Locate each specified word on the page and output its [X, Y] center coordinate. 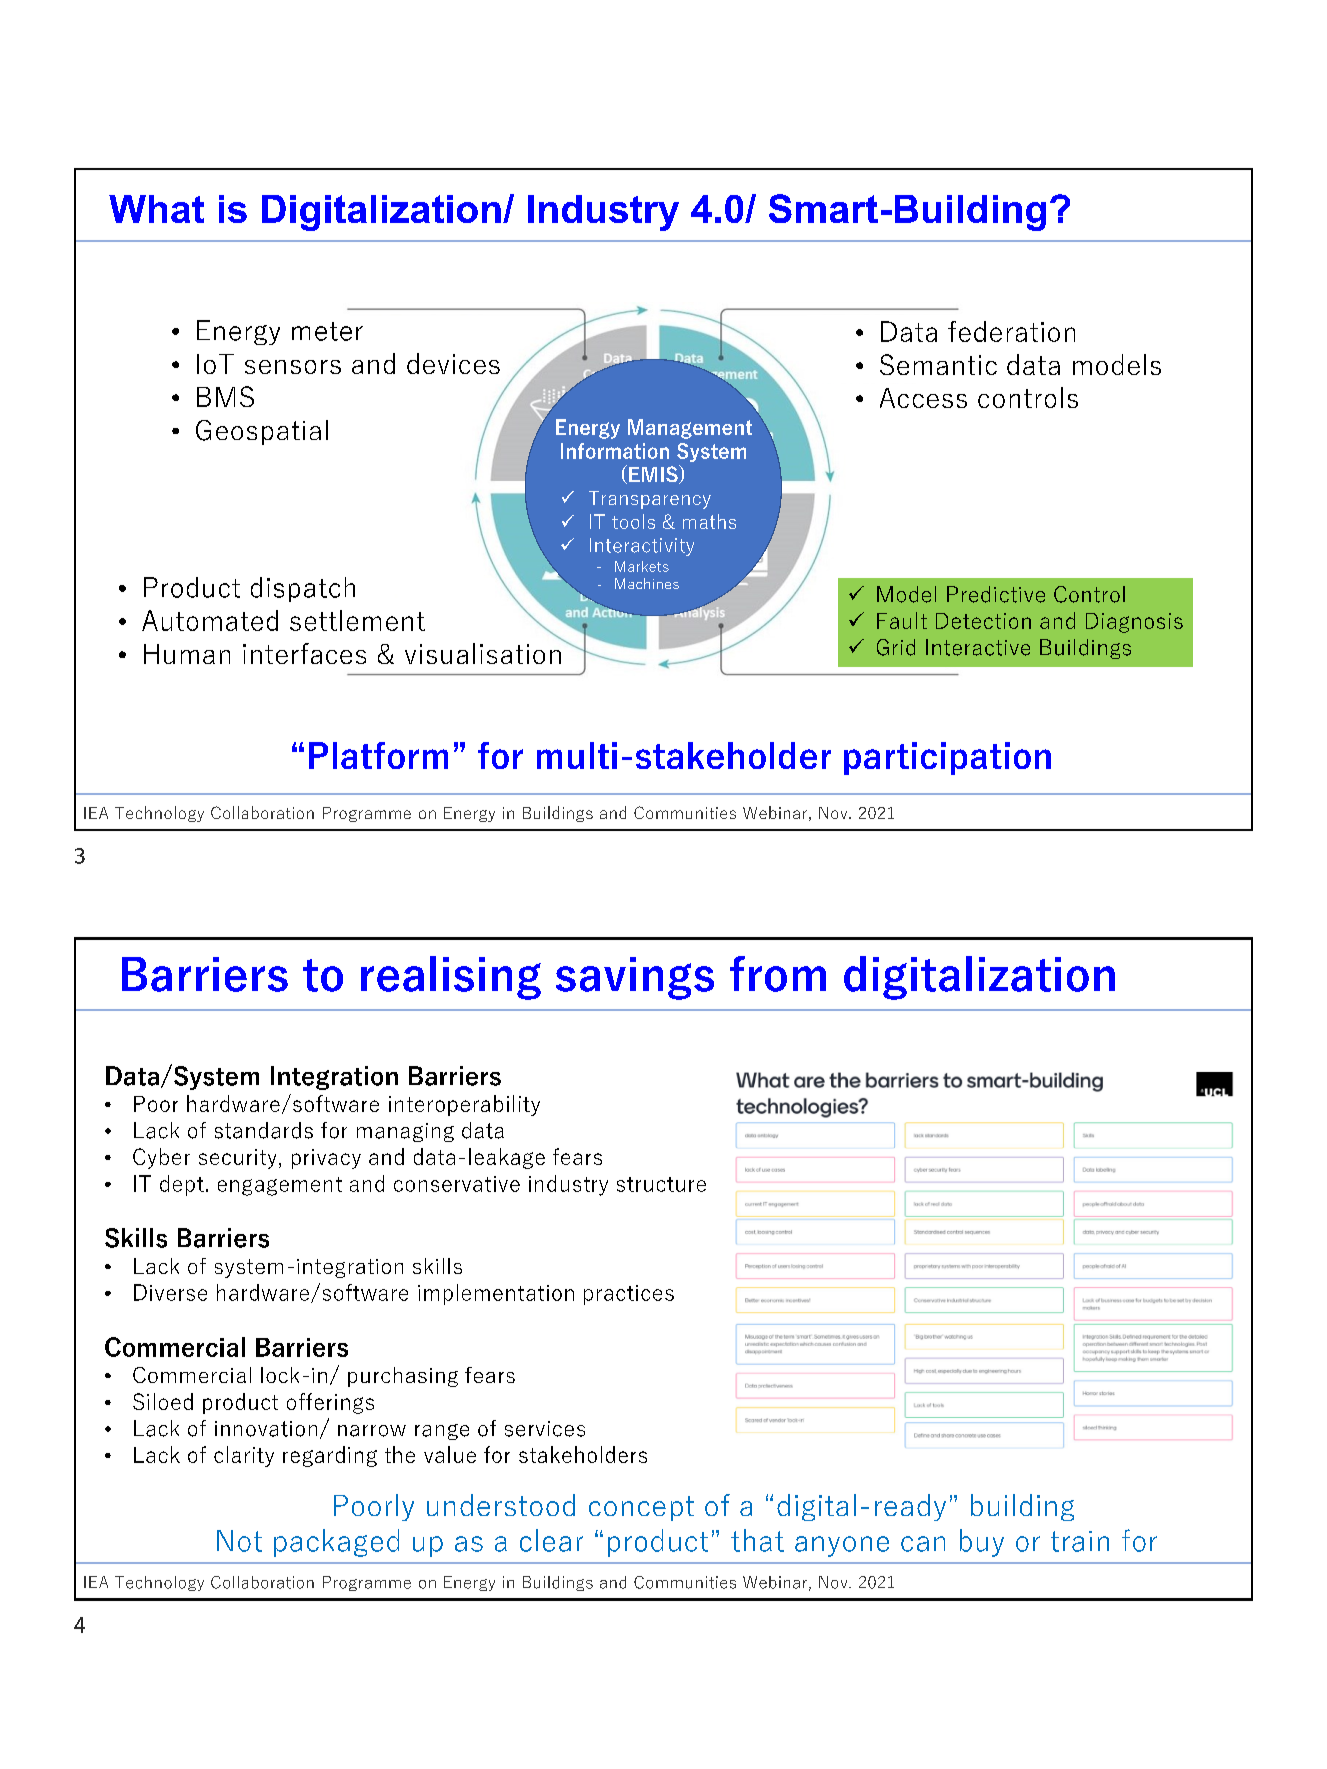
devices [453, 363]
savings [635, 978]
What [156, 209]
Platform [378, 755]
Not [239, 1541]
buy [982, 1543]
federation [1011, 331]
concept [641, 1508]
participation [947, 758]
